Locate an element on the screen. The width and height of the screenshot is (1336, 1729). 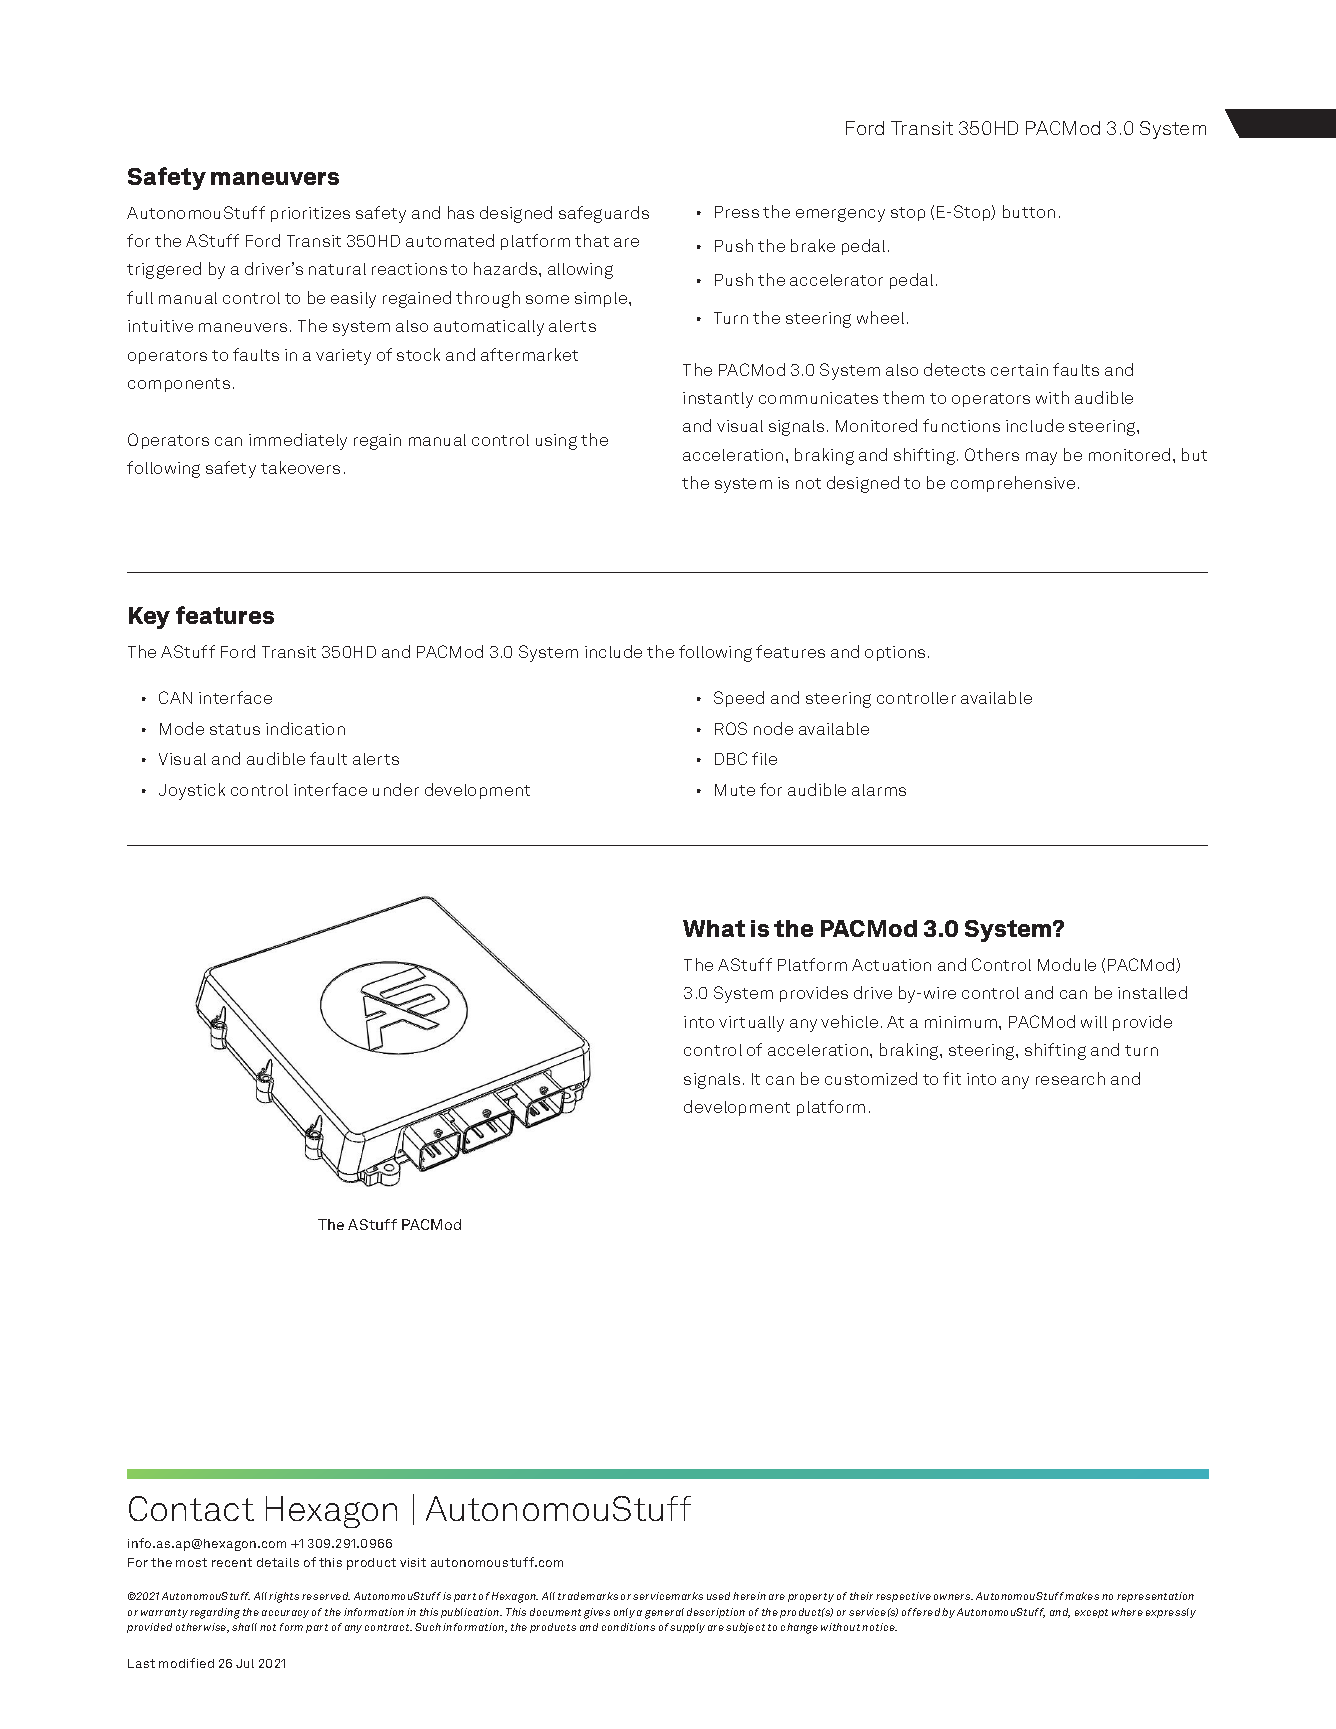
general is located at coordinates (664, 1613).
